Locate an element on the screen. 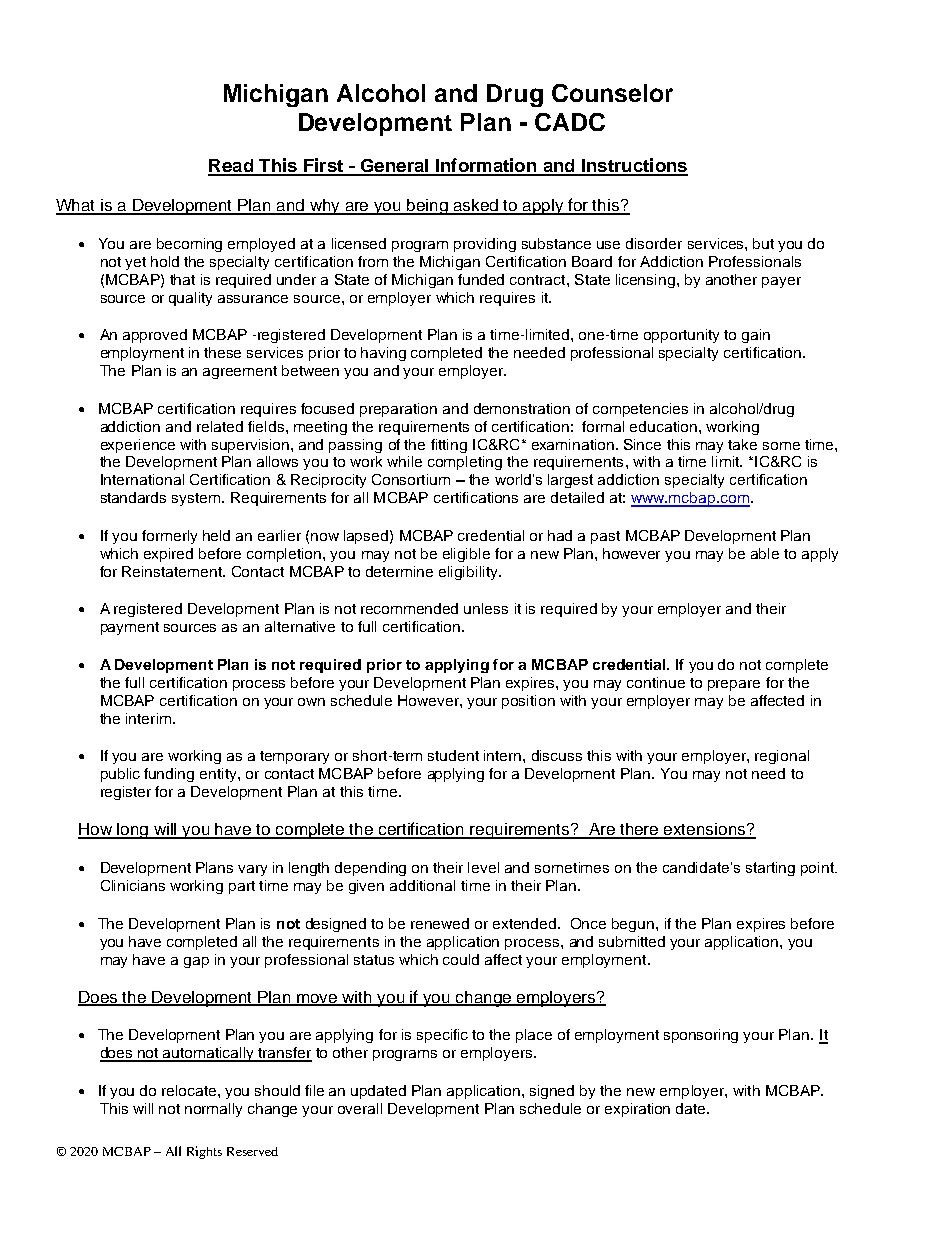 The image size is (952, 1233). Read is located at coordinates (231, 167).
